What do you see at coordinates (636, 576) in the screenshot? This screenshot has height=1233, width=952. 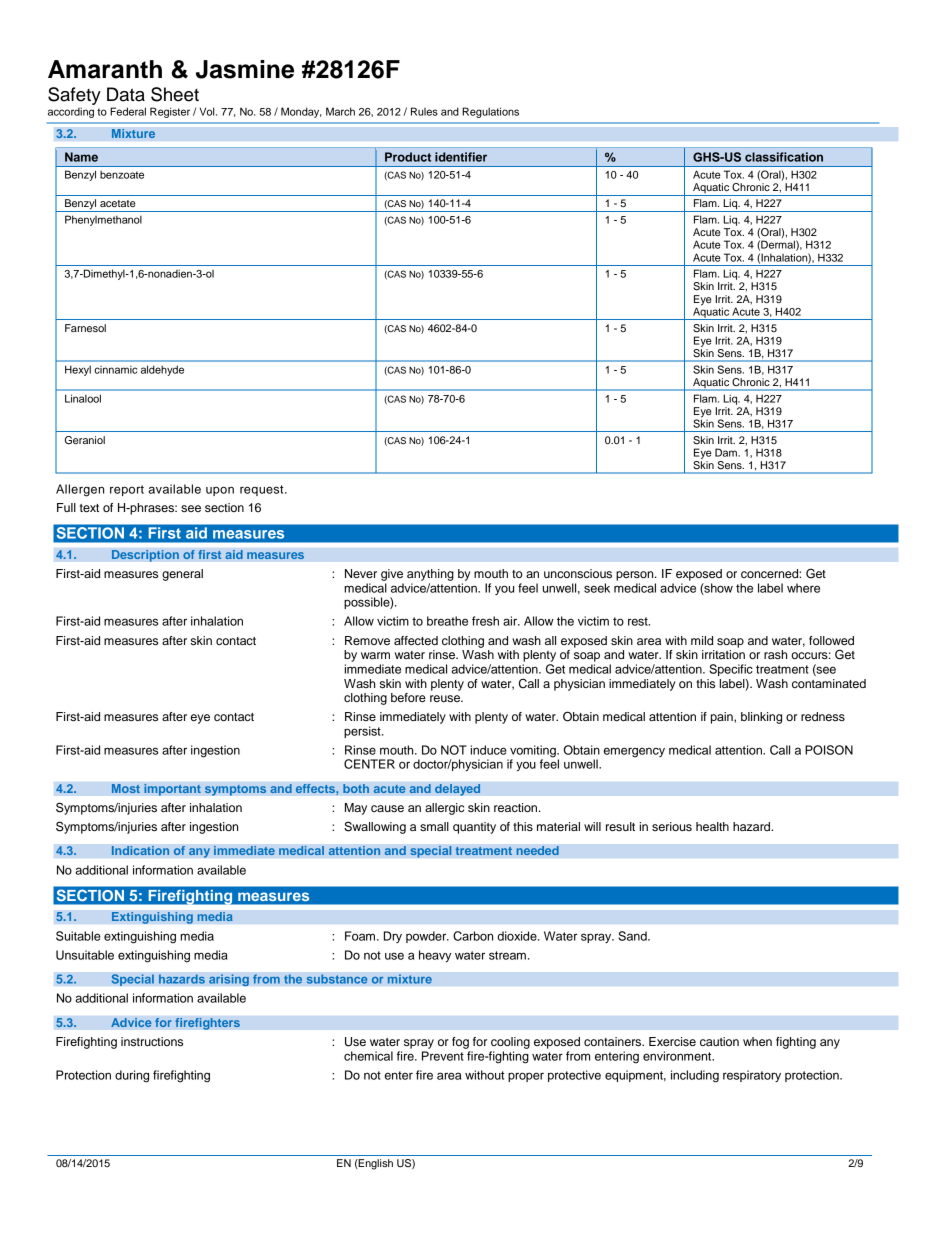 I see `person` at bounding box center [636, 576].
